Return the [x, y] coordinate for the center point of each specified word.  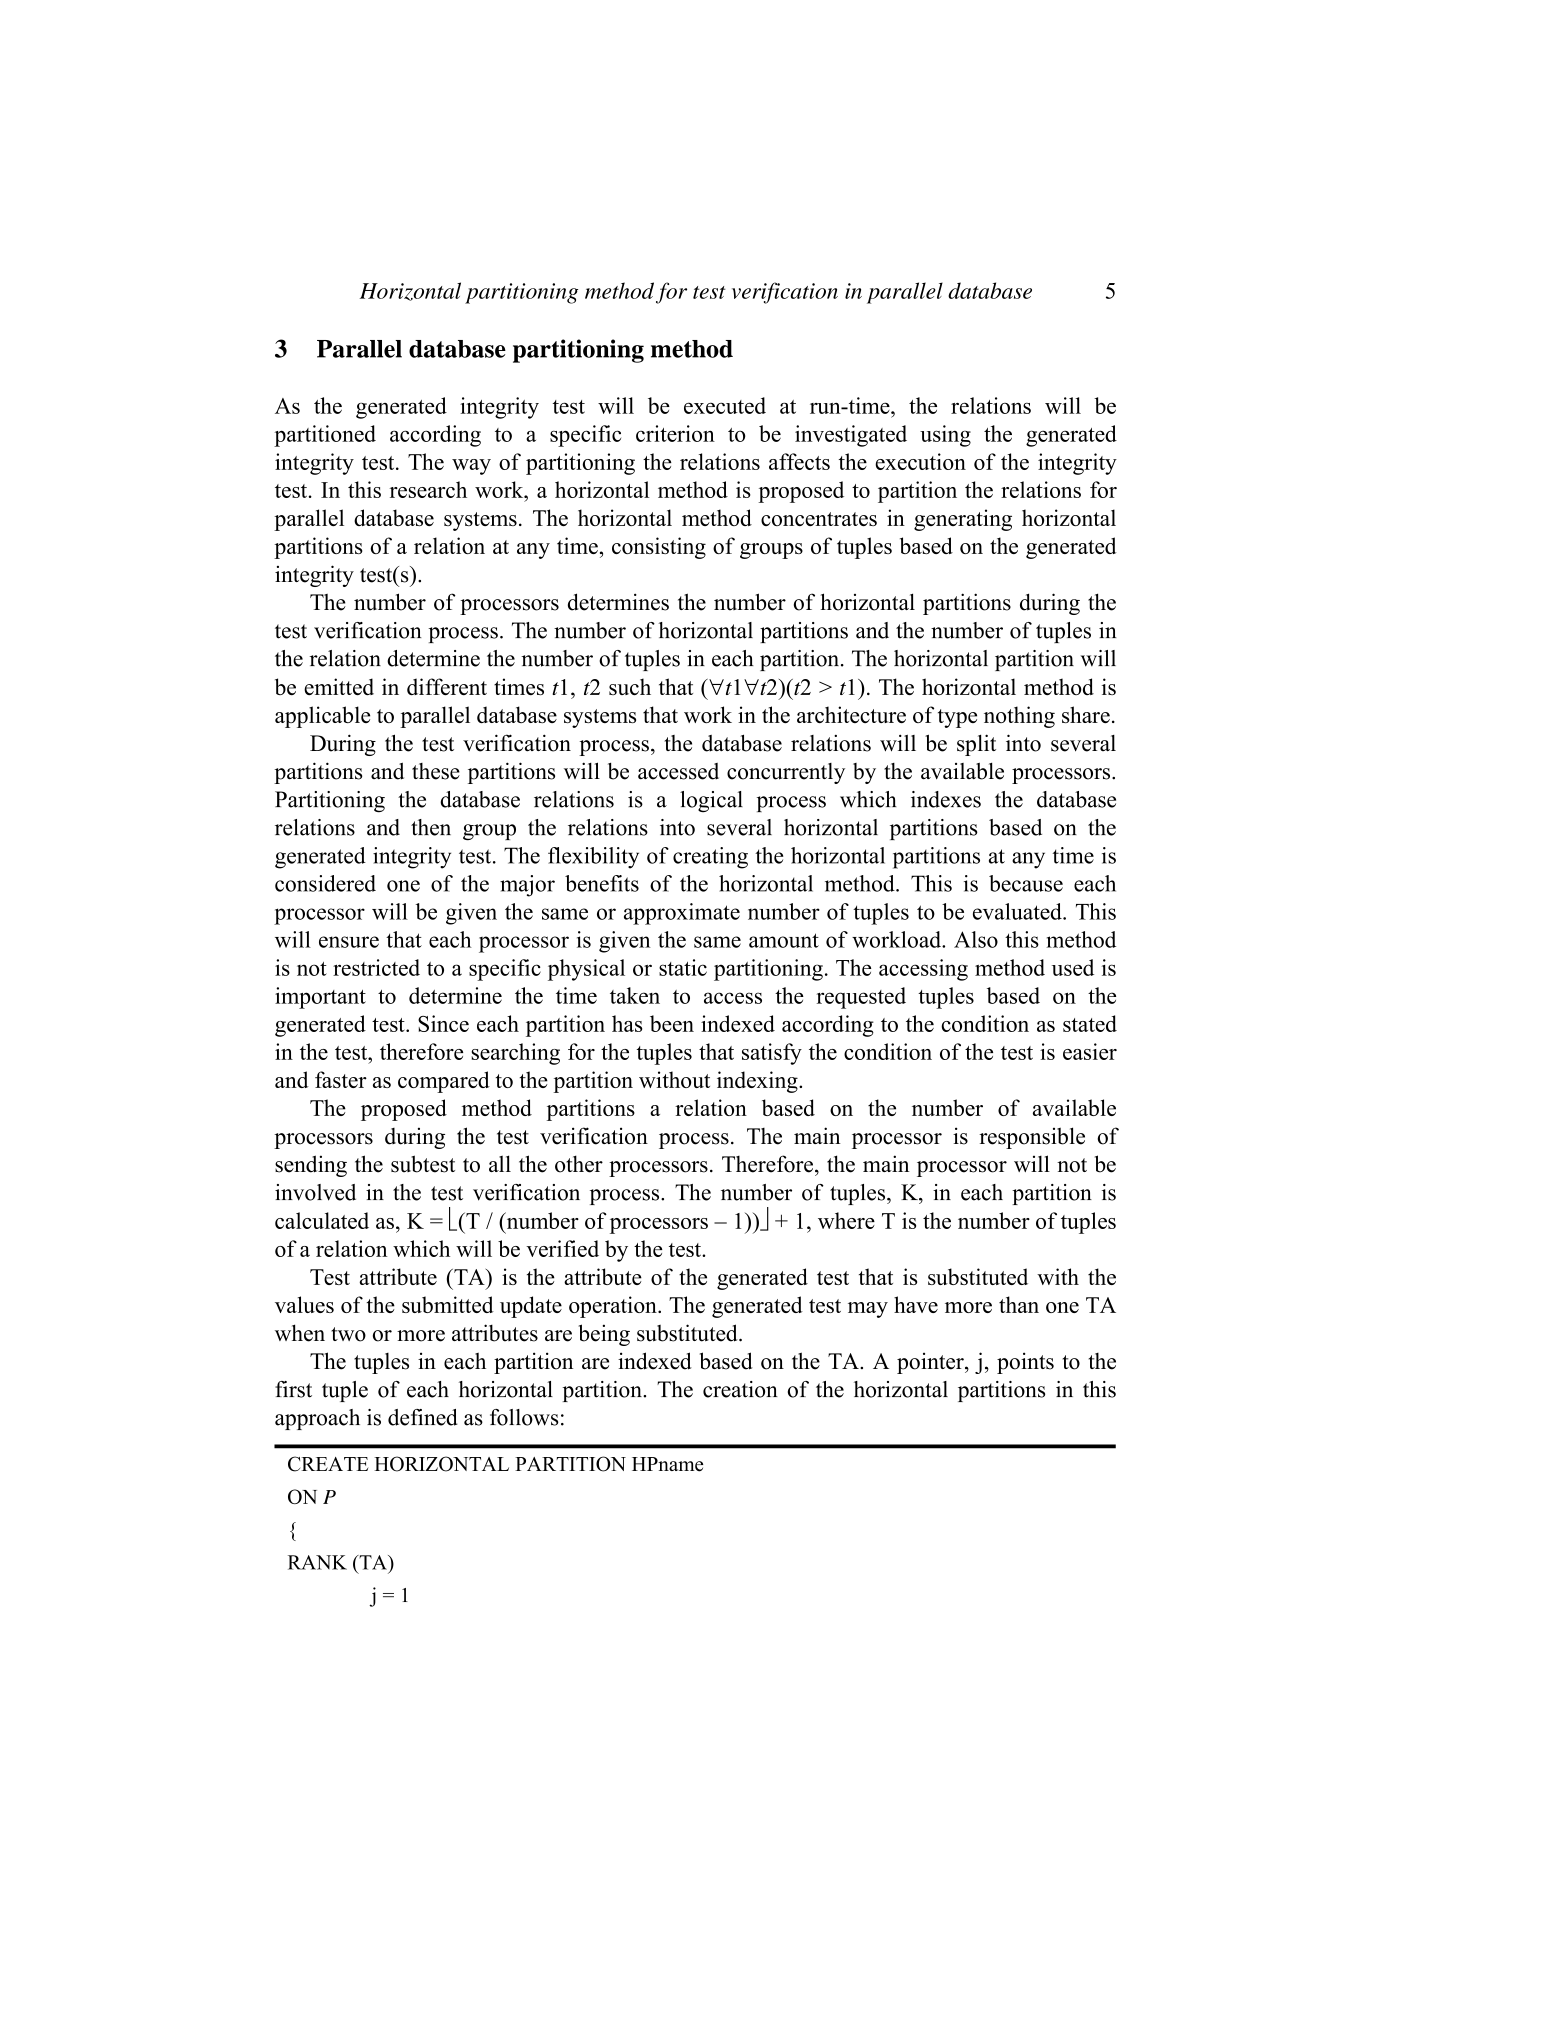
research [428, 489]
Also [976, 939]
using [945, 436]
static [683, 967]
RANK [317, 1562]
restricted [376, 967]
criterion [675, 433]
